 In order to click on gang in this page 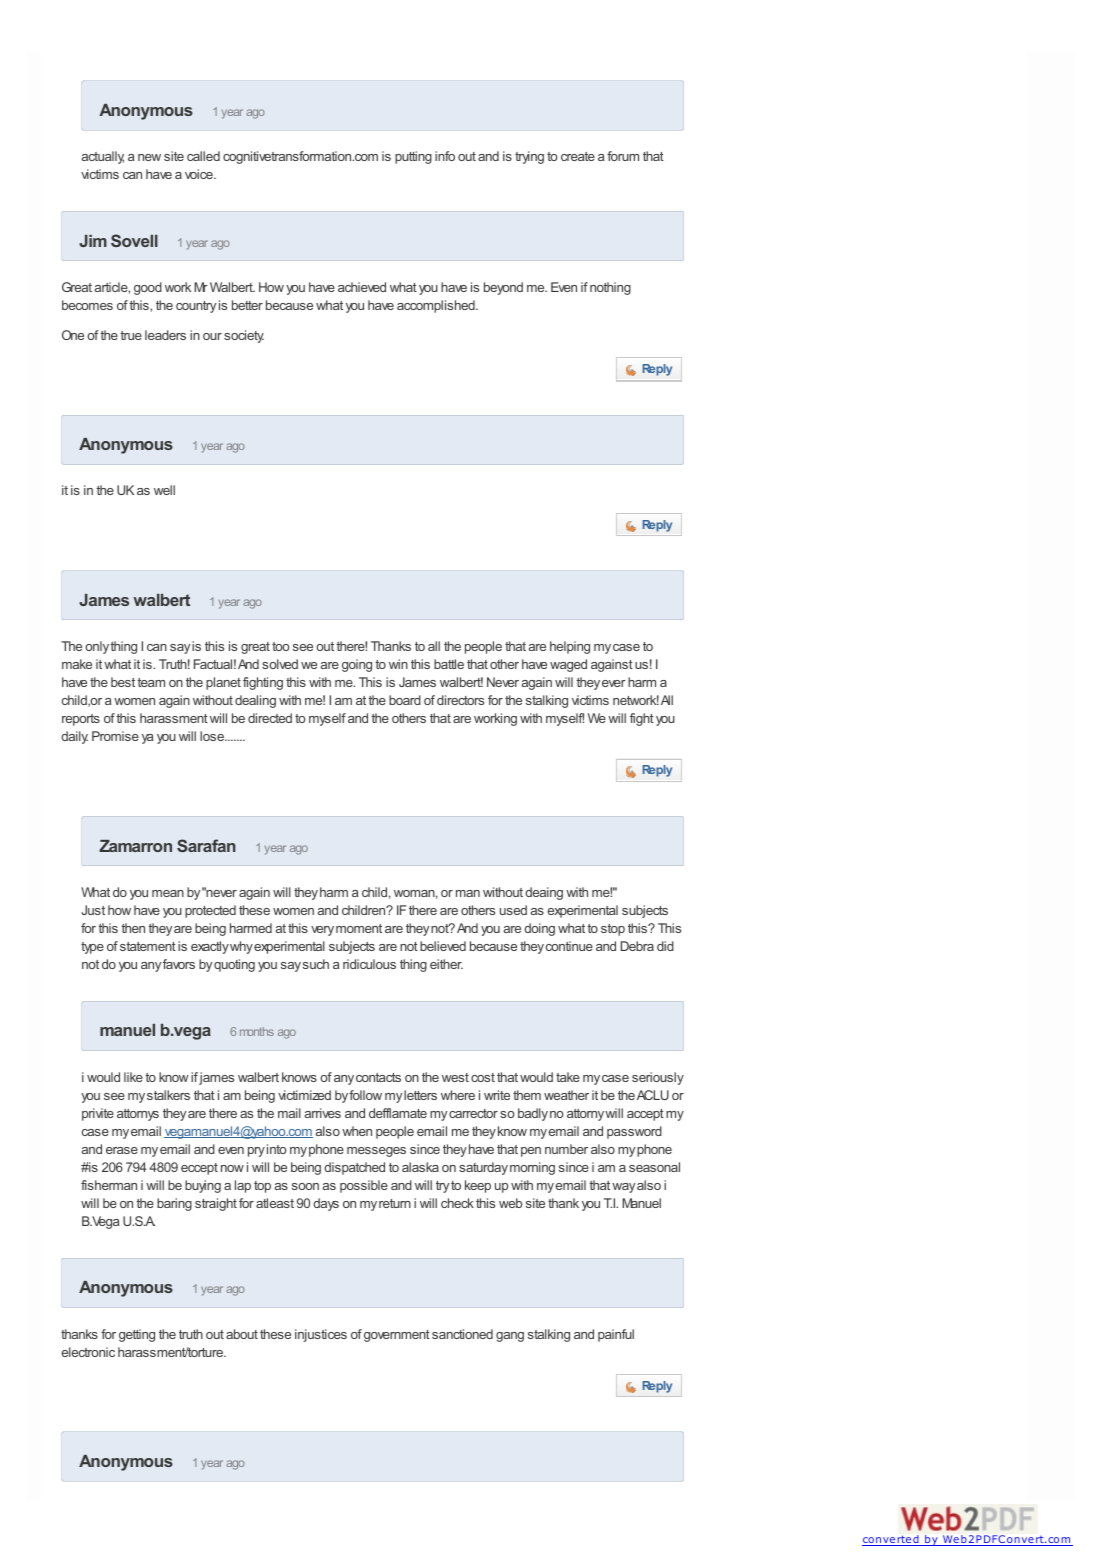, I will do `click(510, 1337)`.
